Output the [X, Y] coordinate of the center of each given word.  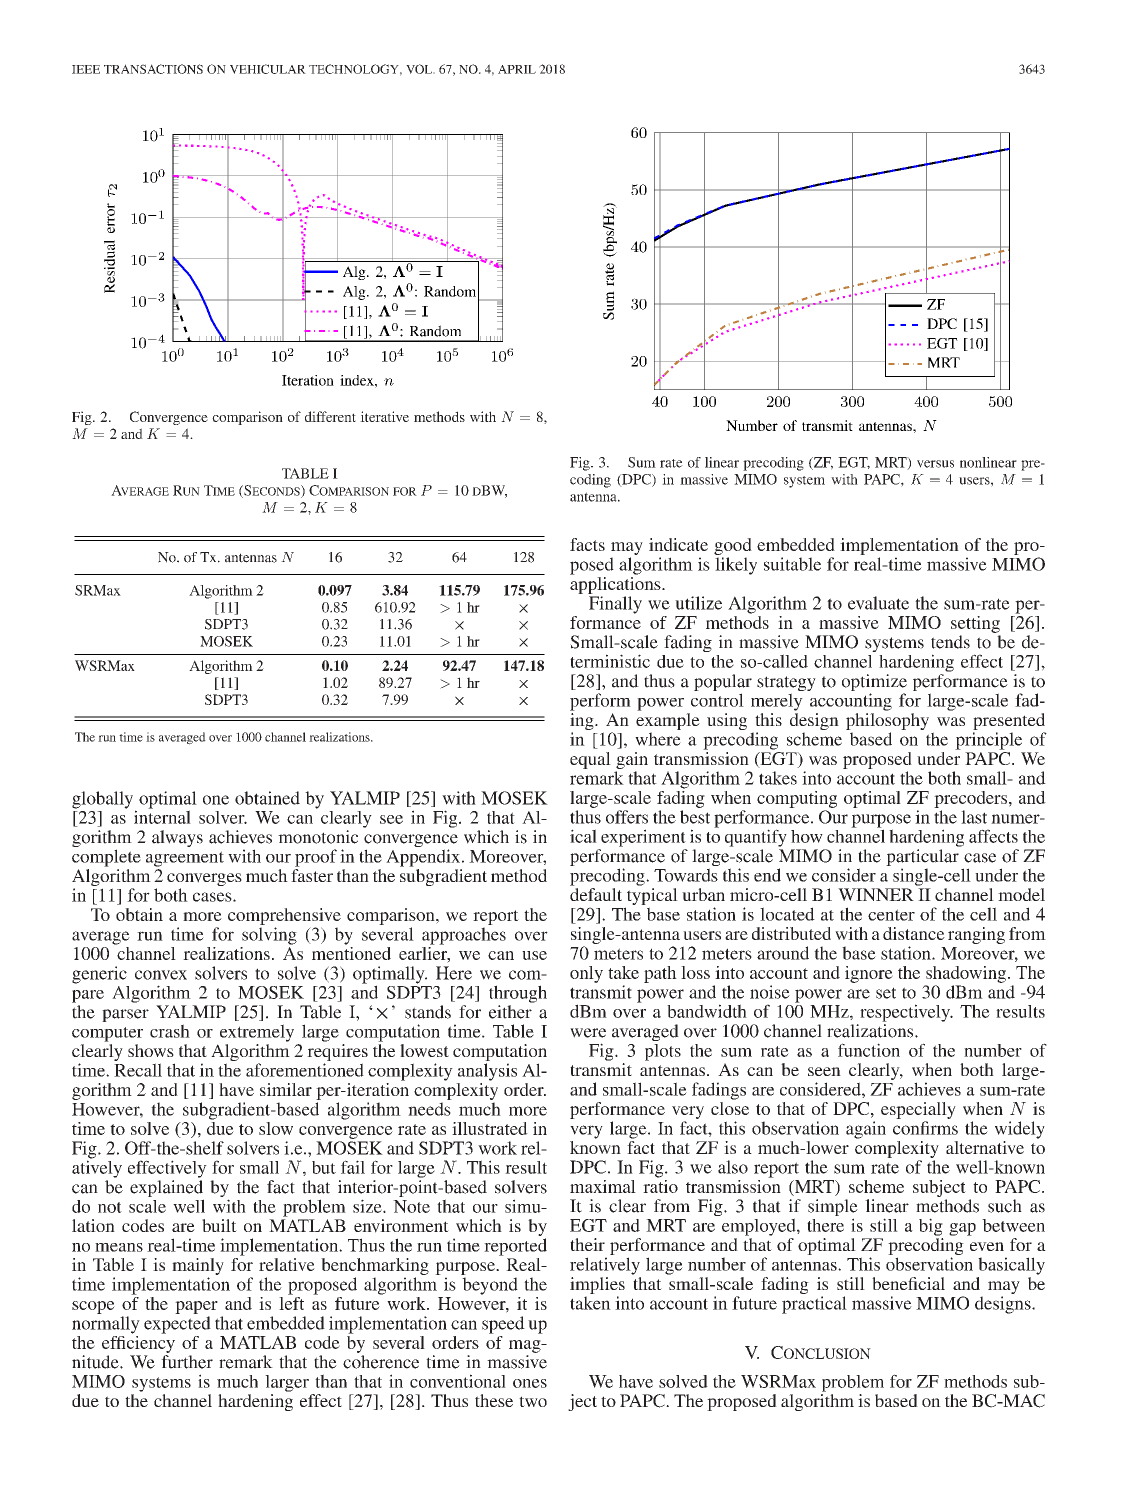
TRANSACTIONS [153, 69]
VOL [420, 69]
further [187, 1362]
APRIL [517, 69]
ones [530, 1383]
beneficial [908, 1283]
